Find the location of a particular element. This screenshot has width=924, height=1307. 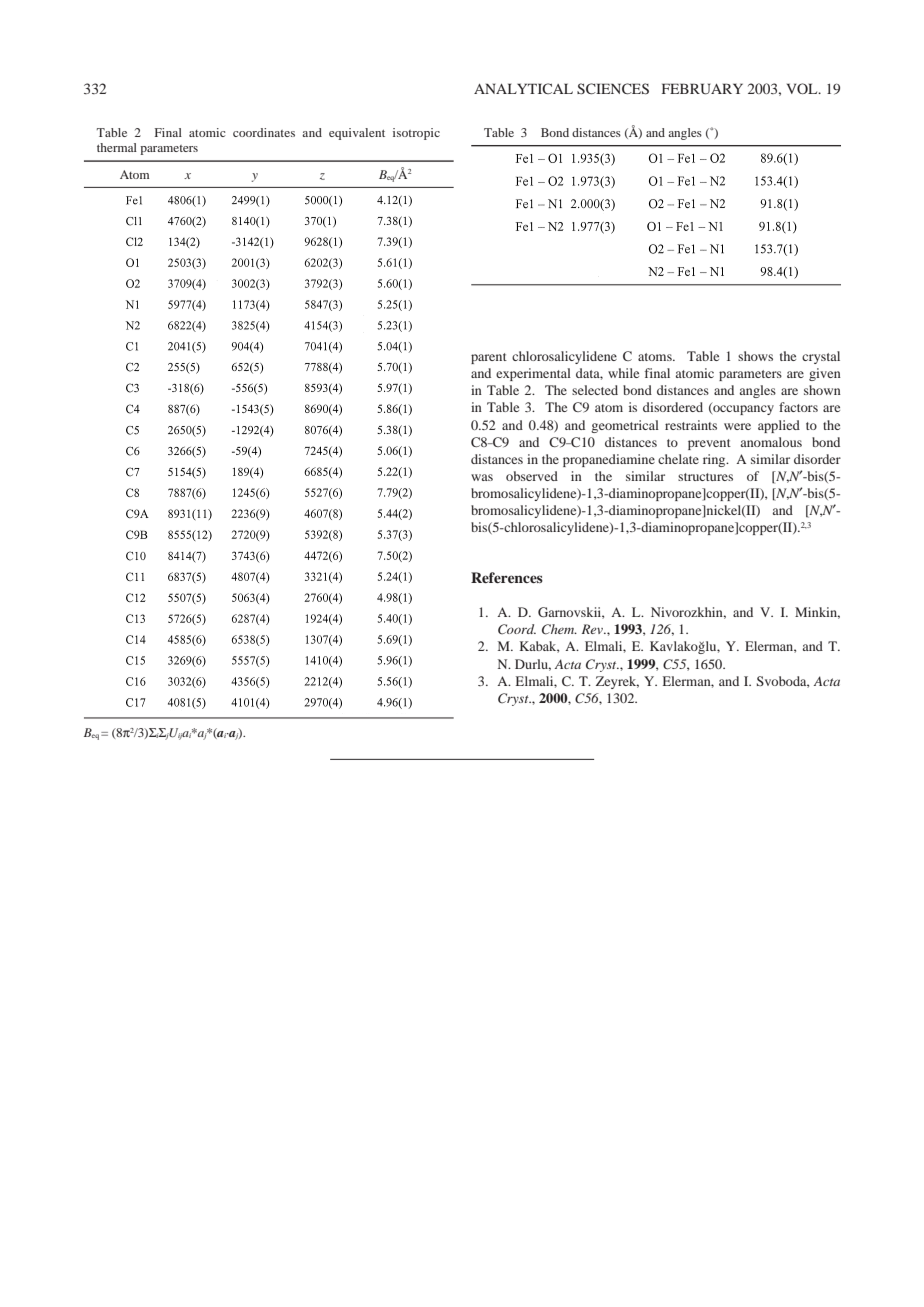

parent is located at coordinates (489, 358).
